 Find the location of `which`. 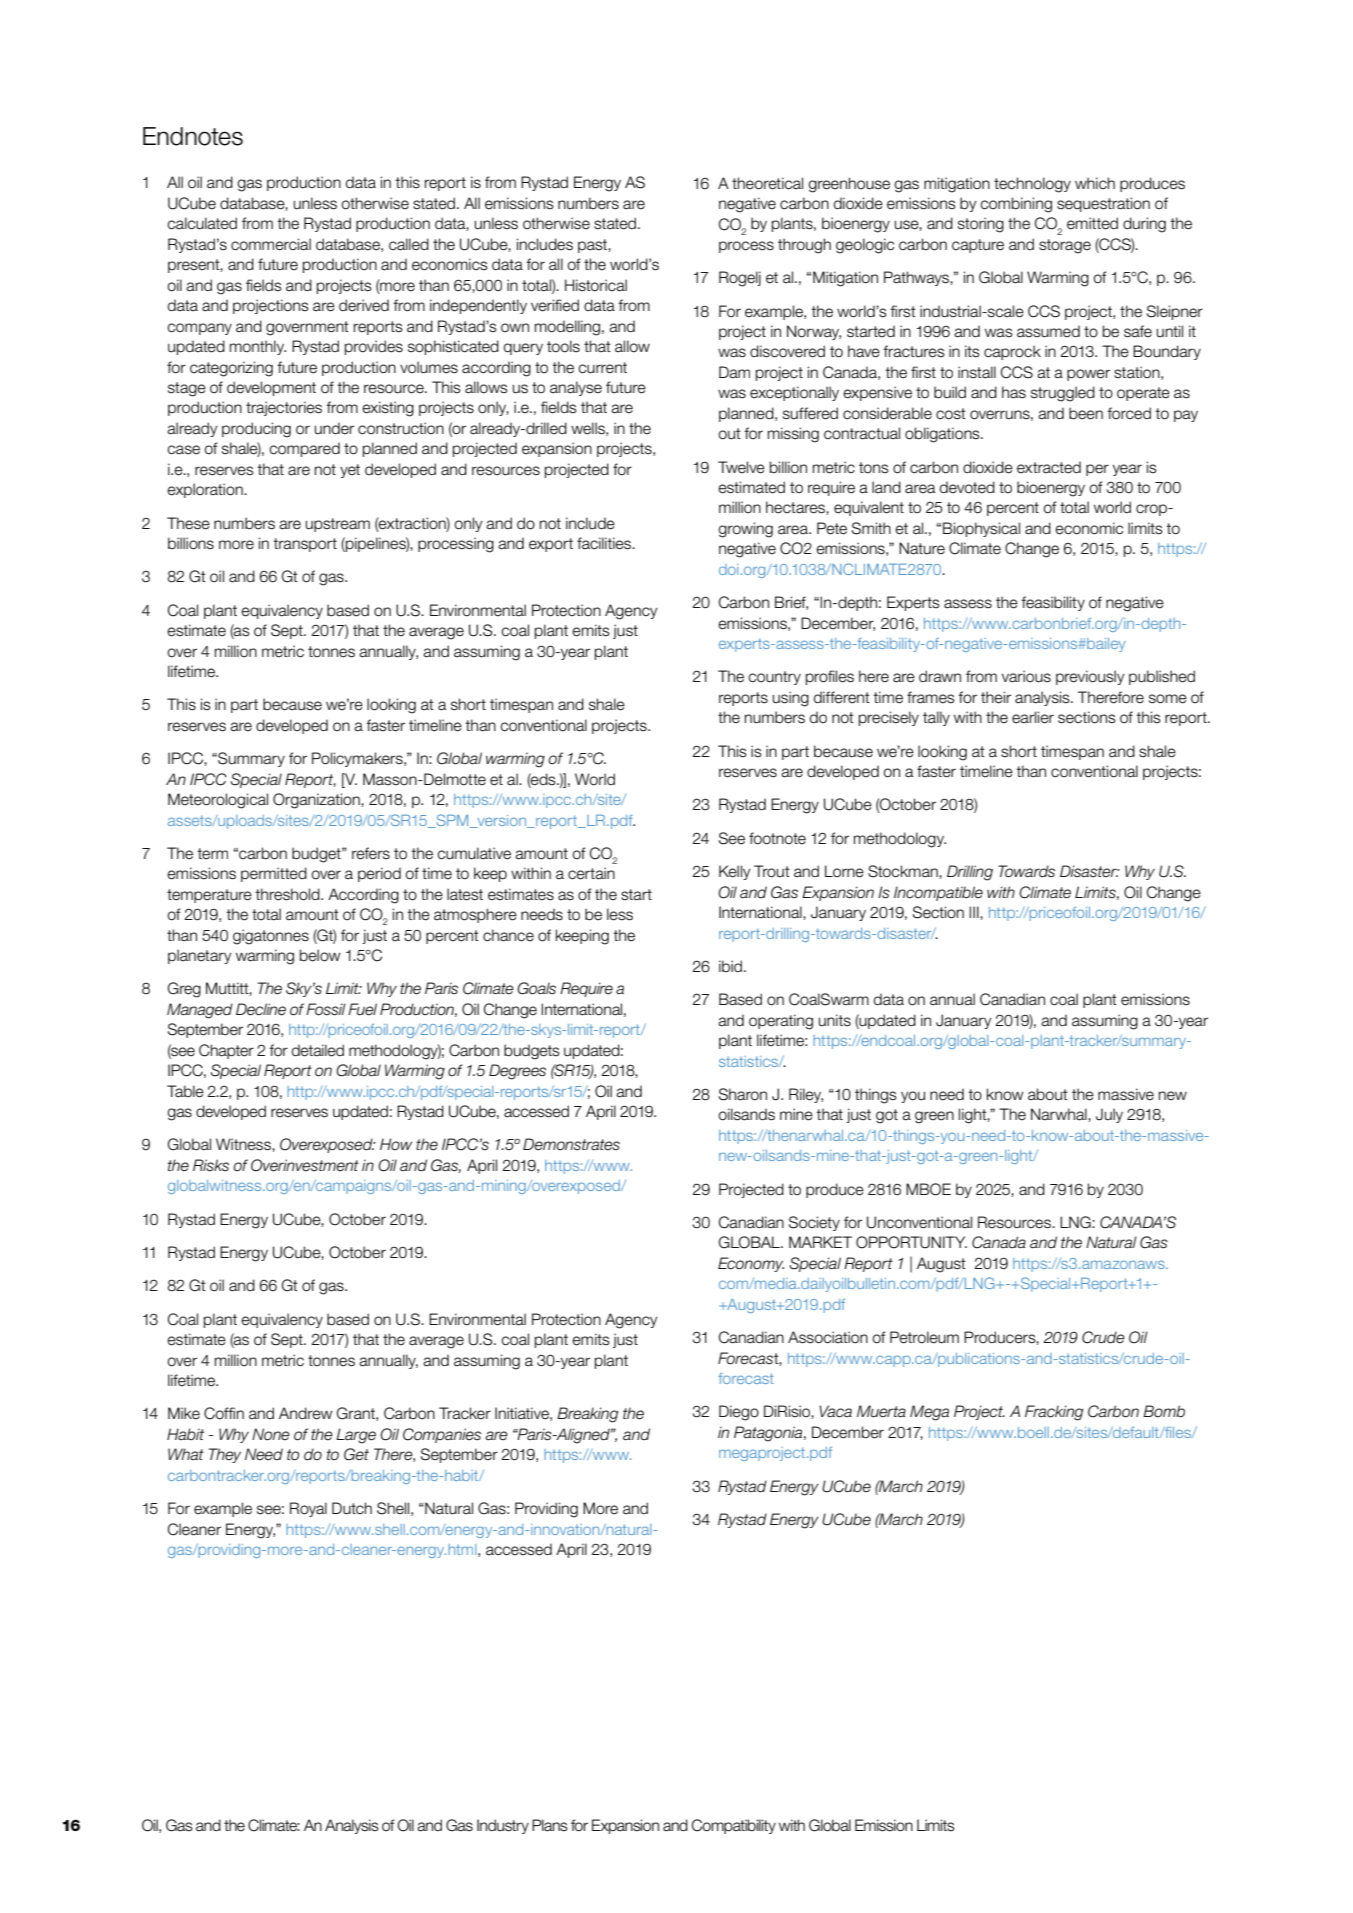

which is located at coordinates (1095, 183).
